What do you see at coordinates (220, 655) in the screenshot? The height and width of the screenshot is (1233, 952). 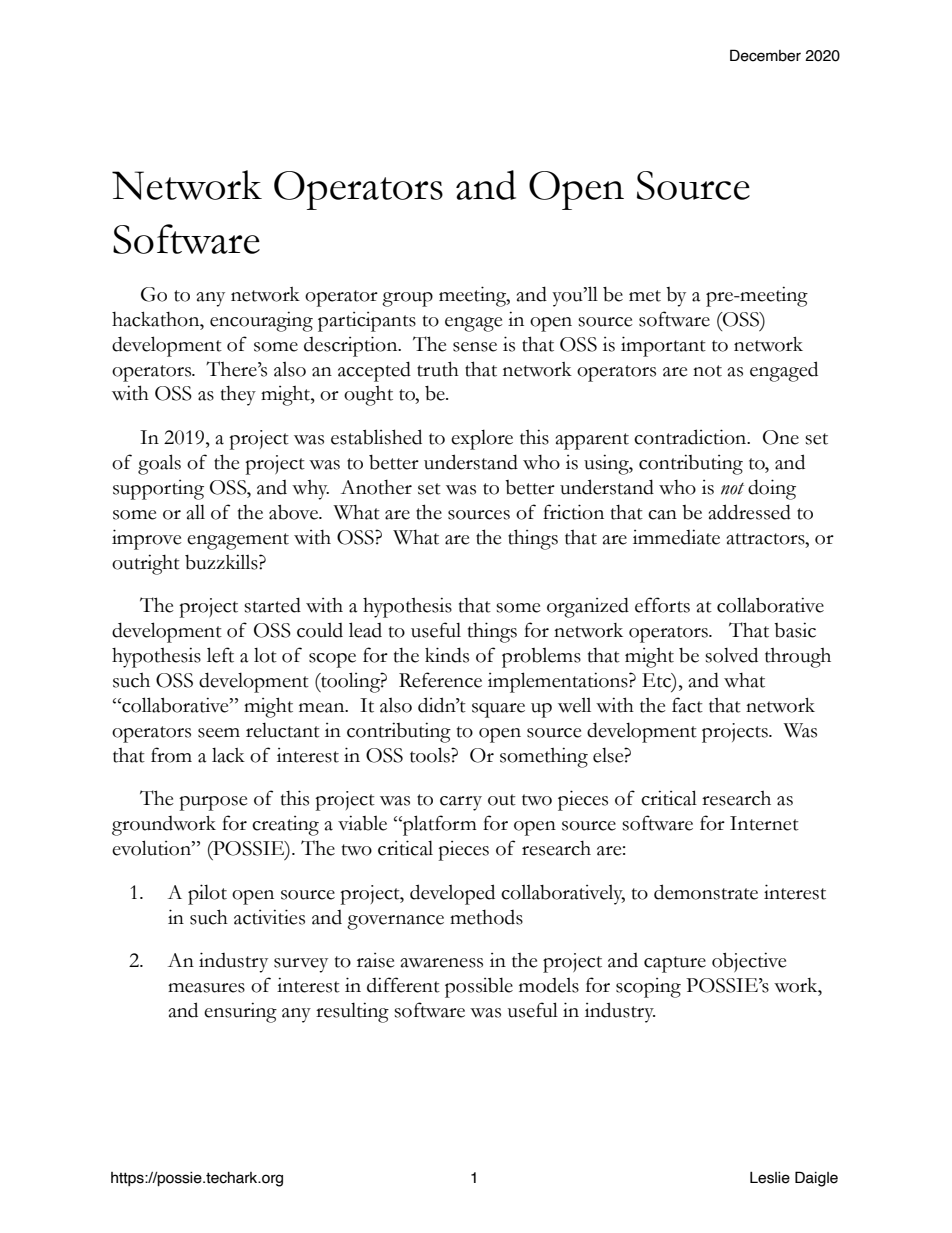 I see `left` at bounding box center [220, 655].
